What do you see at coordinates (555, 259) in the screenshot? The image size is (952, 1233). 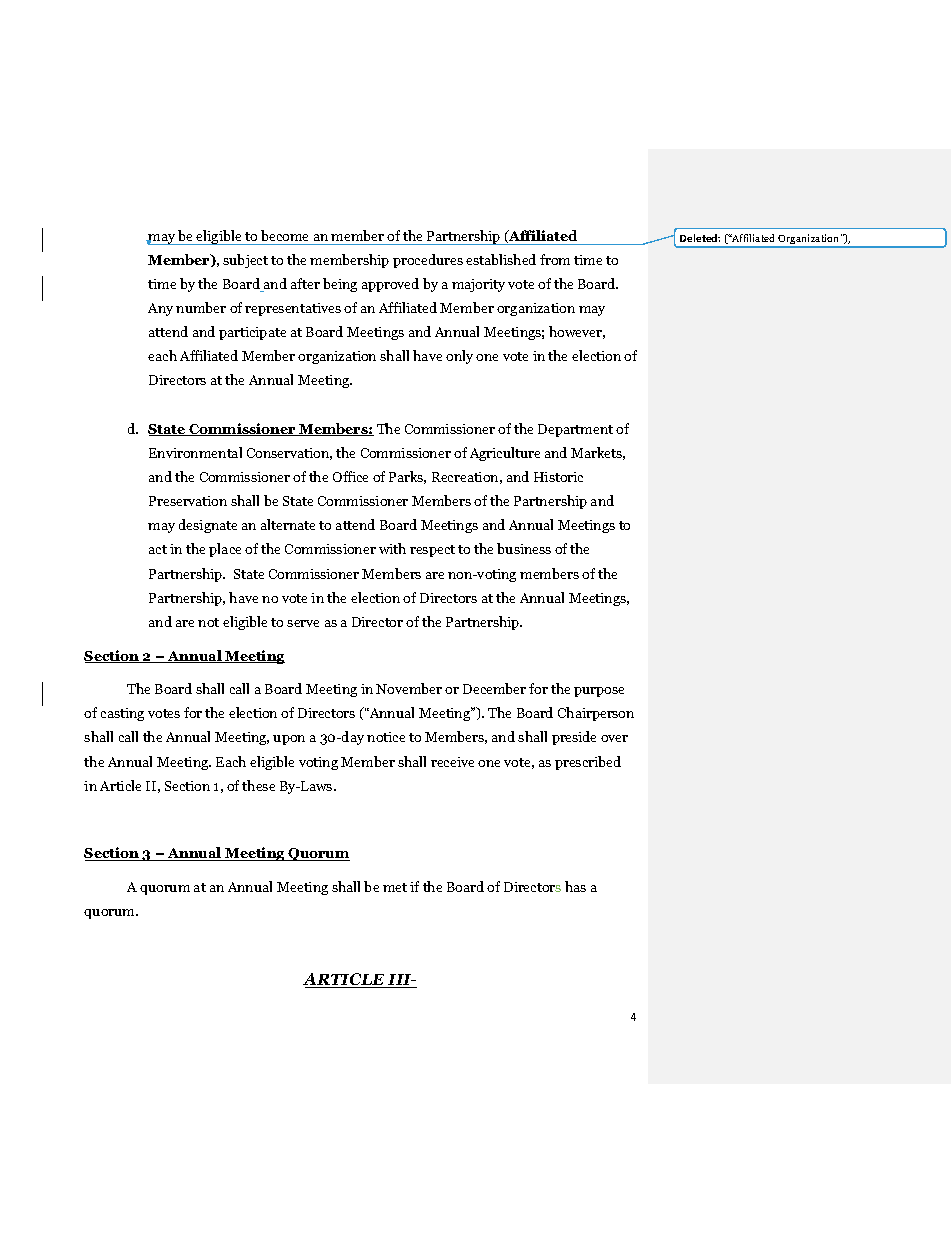 I see `from` at bounding box center [555, 259].
